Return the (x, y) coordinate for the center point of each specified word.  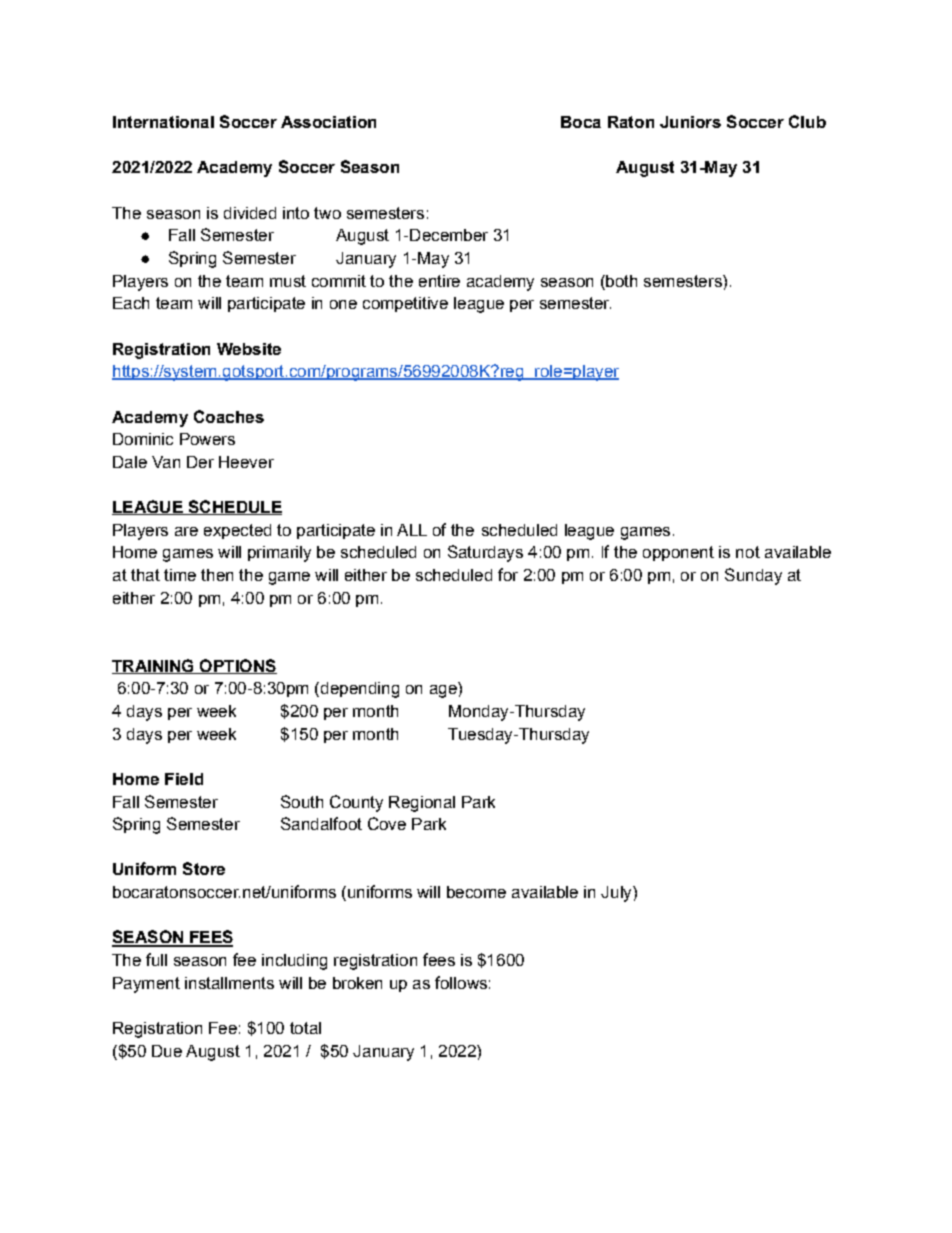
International (163, 122)
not (748, 552)
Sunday (753, 576)
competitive (405, 304)
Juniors (690, 122)
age (443, 691)
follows (461, 982)
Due (167, 1051)
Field (184, 779)
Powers (207, 439)
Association (328, 122)
